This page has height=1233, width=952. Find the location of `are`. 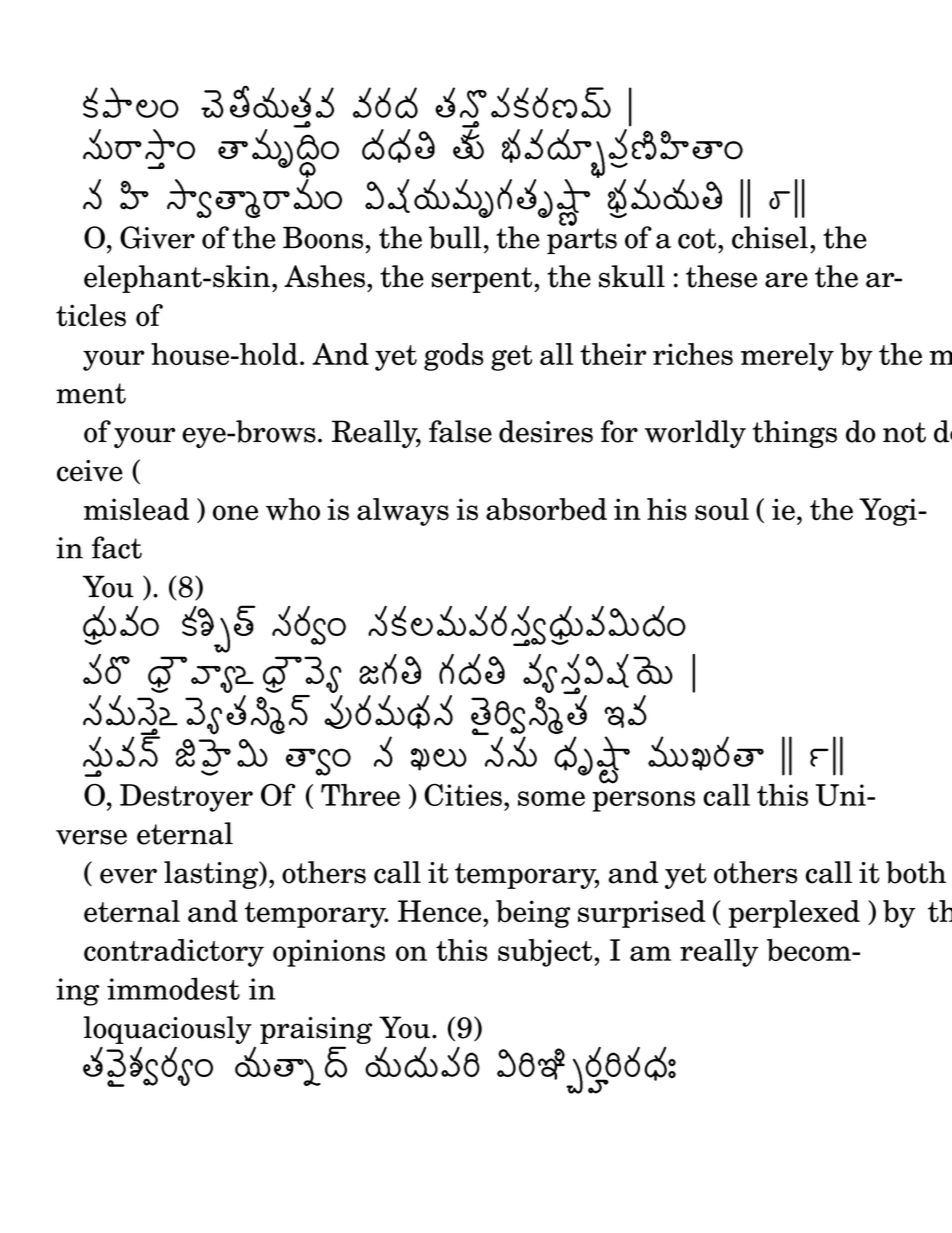

are is located at coordinates (786, 280).
